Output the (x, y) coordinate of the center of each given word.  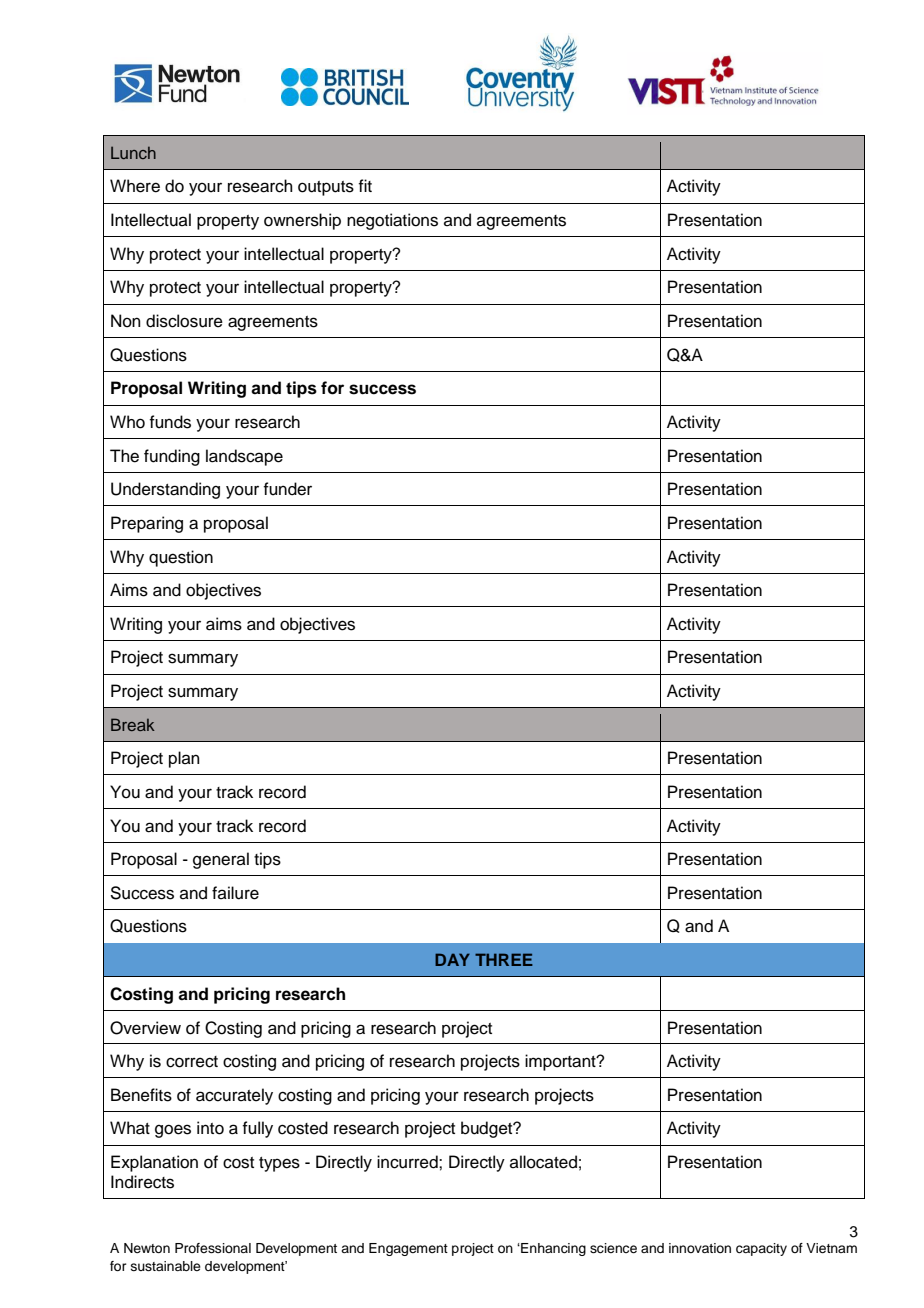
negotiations (392, 221)
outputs (326, 188)
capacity (761, 1249)
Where (135, 186)
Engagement (408, 1249)
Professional (213, 1248)
